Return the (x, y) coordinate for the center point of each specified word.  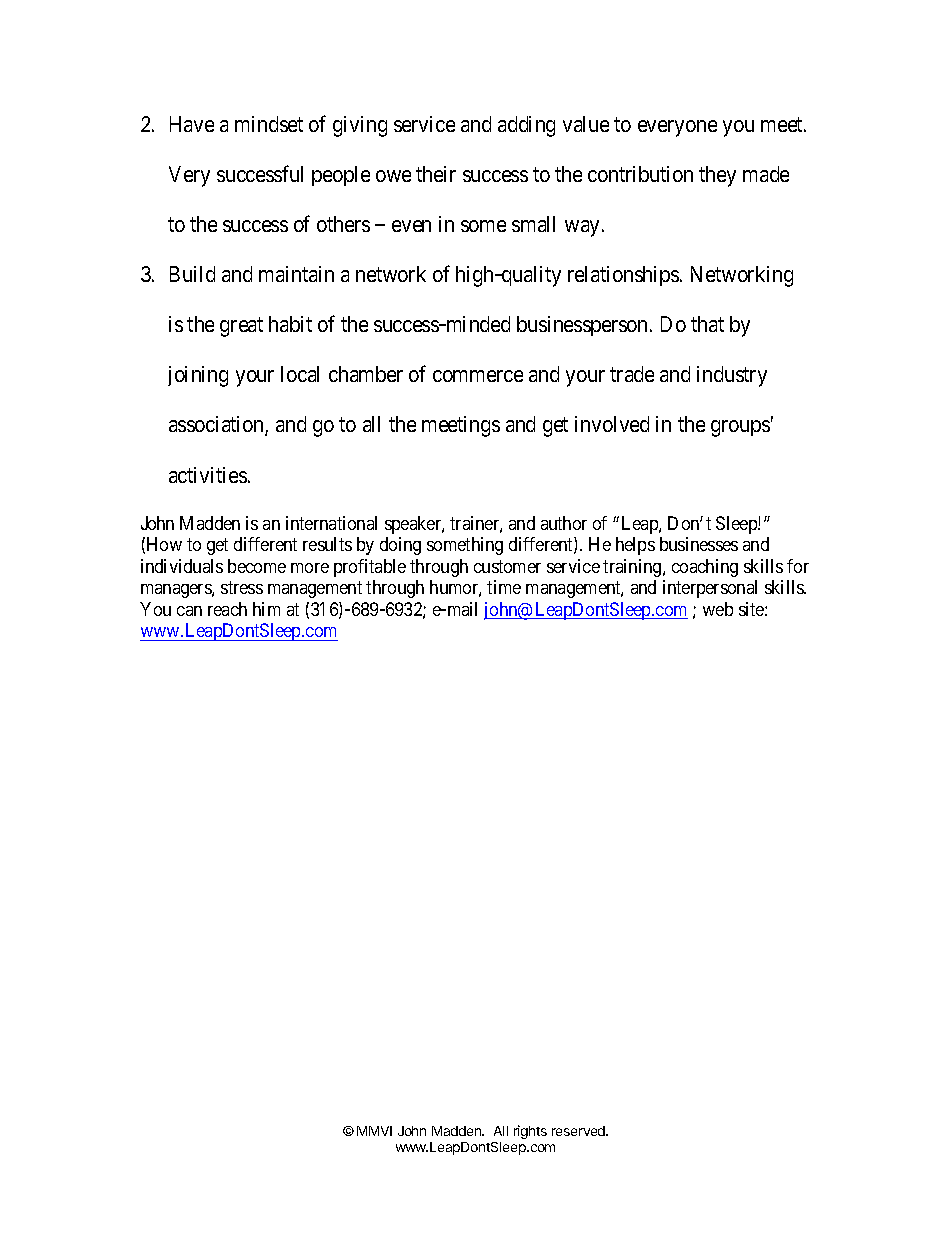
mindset (269, 124)
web (718, 609)
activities (208, 475)
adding (526, 126)
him (266, 609)
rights (530, 1132)
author (564, 523)
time (504, 587)
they (717, 176)
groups (740, 428)
